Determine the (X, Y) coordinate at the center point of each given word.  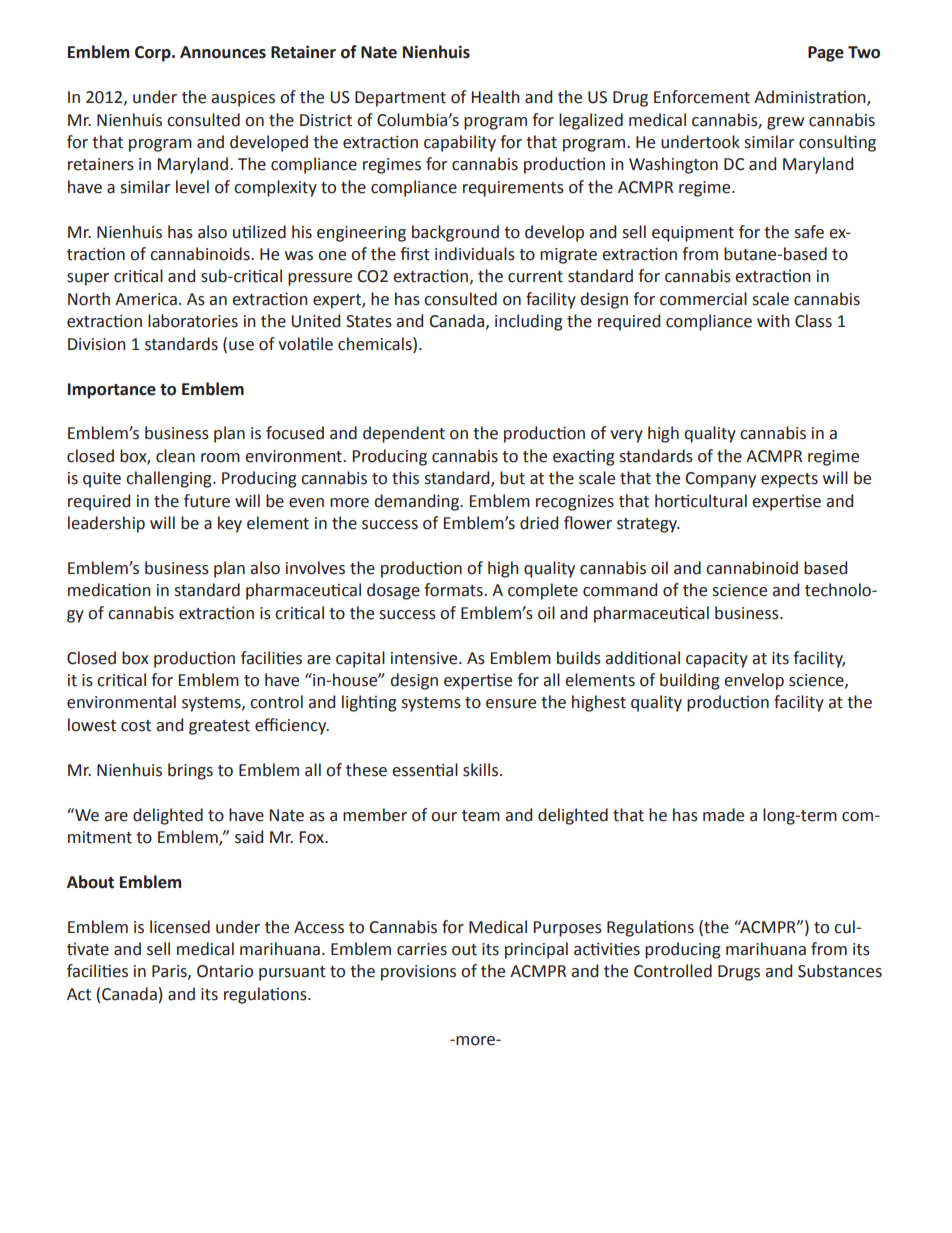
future (207, 501)
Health (496, 97)
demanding (418, 502)
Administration (811, 98)
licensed (180, 927)
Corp (154, 54)
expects (789, 480)
